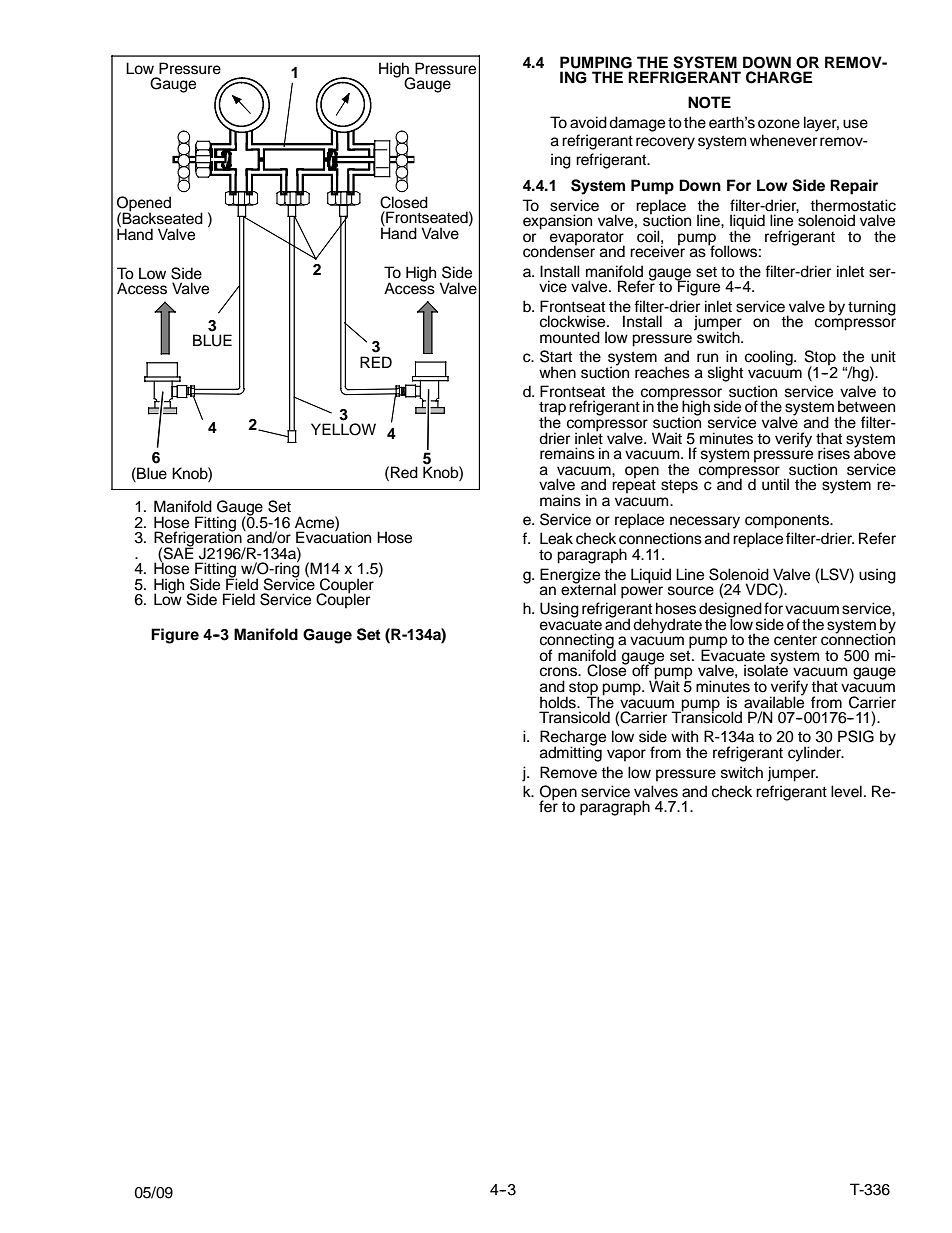 Image resolution: width=952 pixels, height=1233 pixels. I want to click on admitting, so click(571, 753).
